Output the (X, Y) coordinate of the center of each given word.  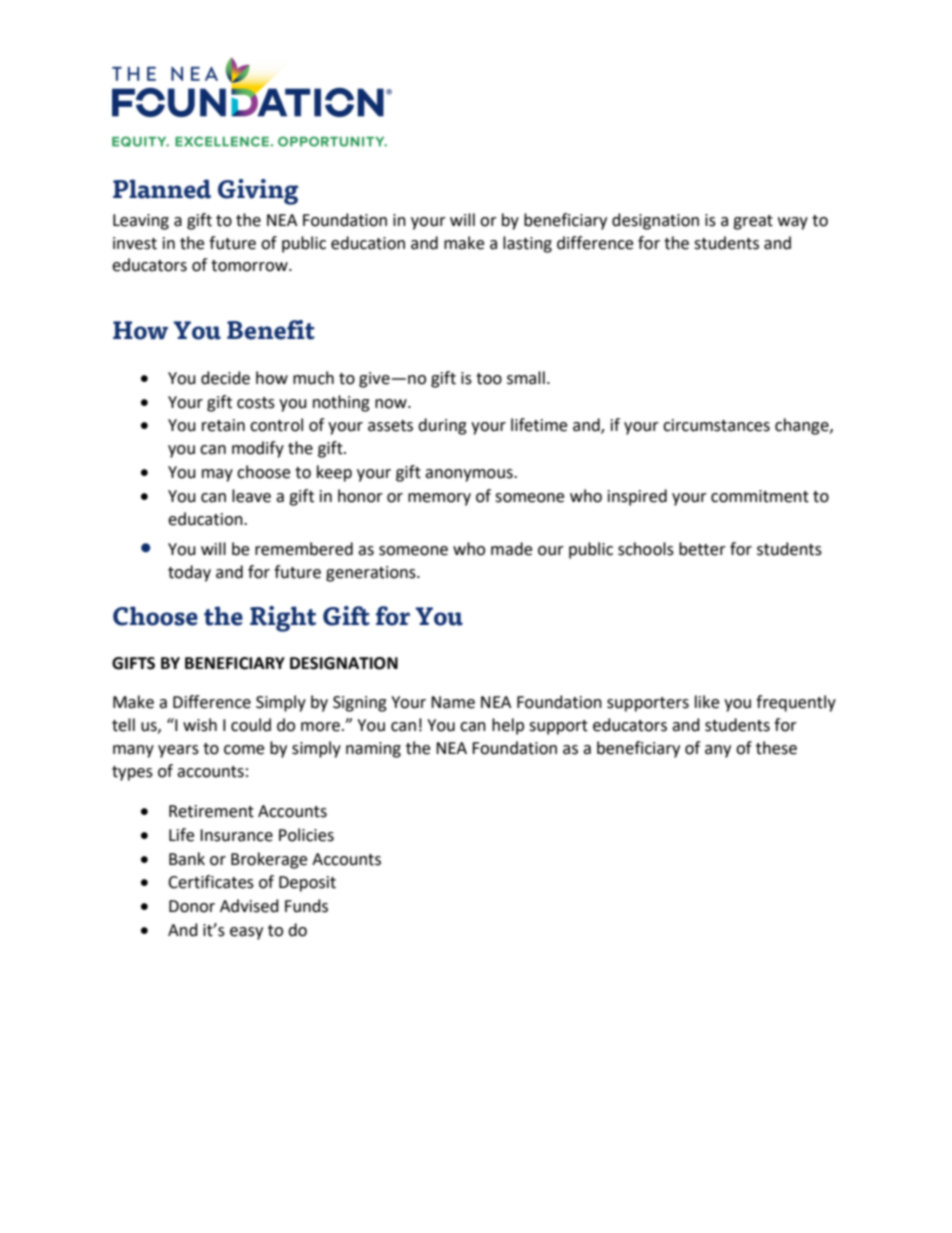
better (702, 549)
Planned (162, 189)
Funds (306, 906)
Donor (192, 906)
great (753, 222)
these (776, 748)
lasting (527, 244)
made (511, 549)
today (189, 573)
